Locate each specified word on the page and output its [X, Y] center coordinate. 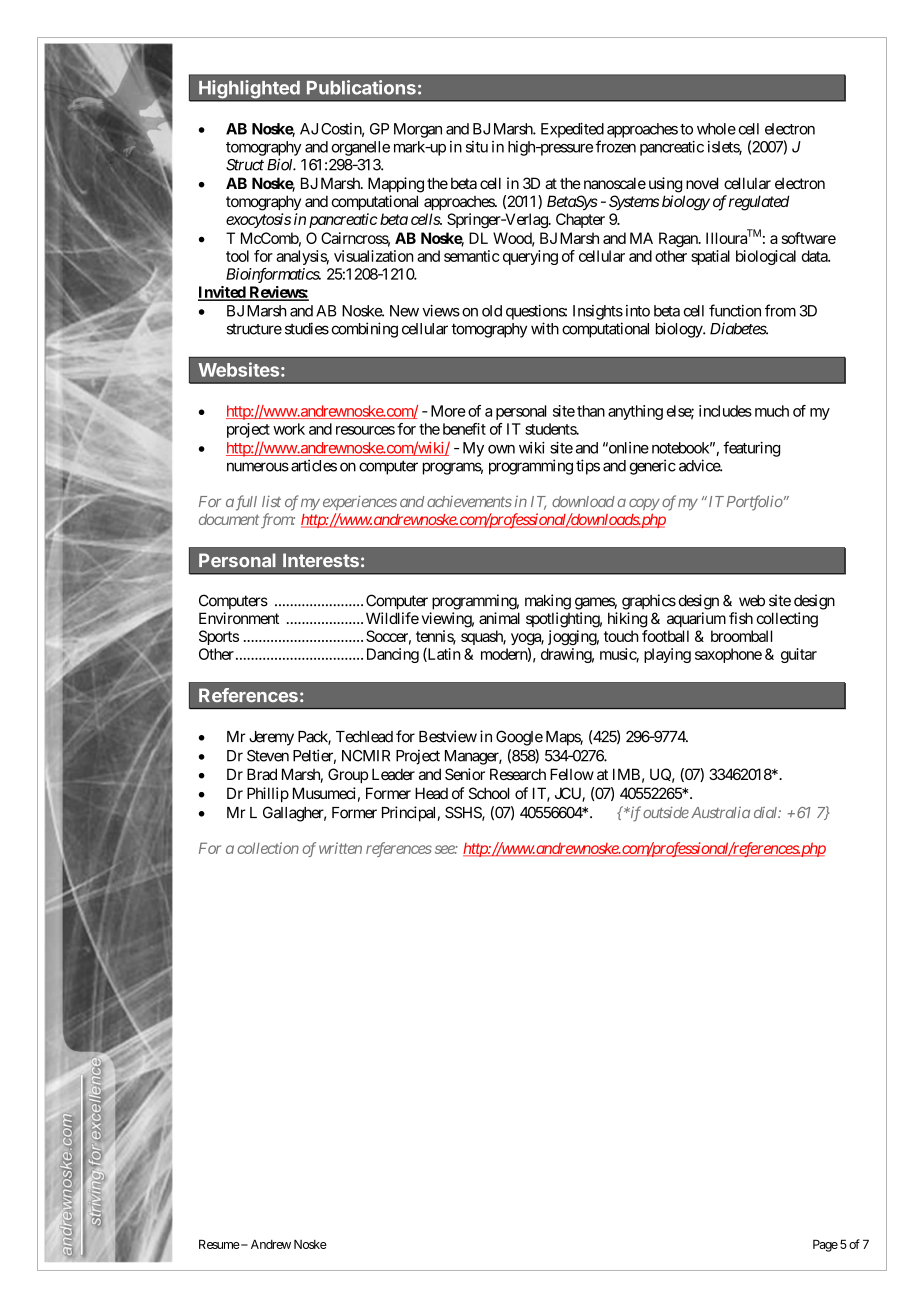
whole [716, 129]
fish [741, 618]
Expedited [572, 130]
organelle [360, 148]
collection [268, 848]
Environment [239, 618]
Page [825, 1245]
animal [499, 618]
